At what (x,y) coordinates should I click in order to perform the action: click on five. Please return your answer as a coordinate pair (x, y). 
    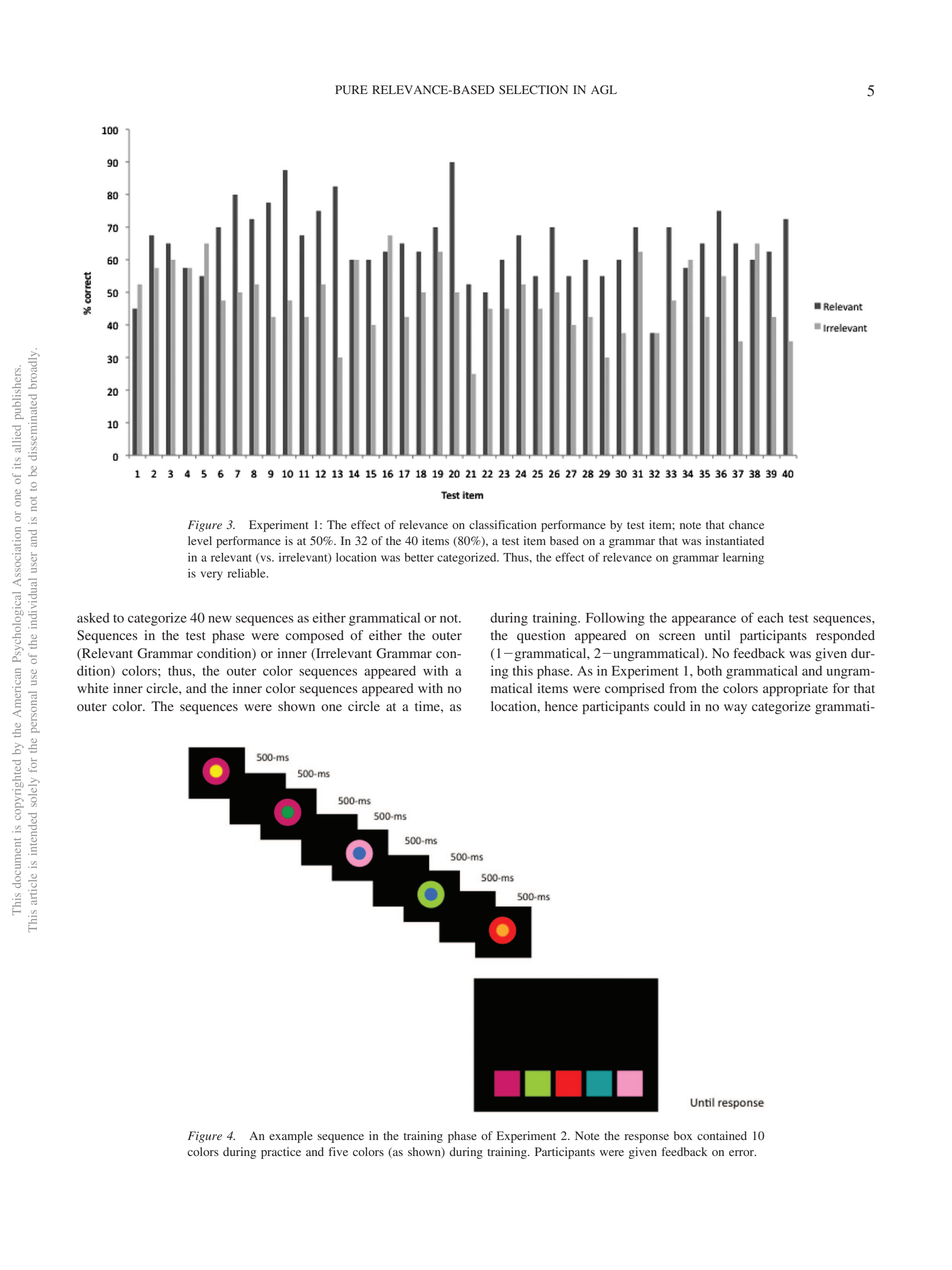
    Looking at the image, I should click on (338, 1151).
